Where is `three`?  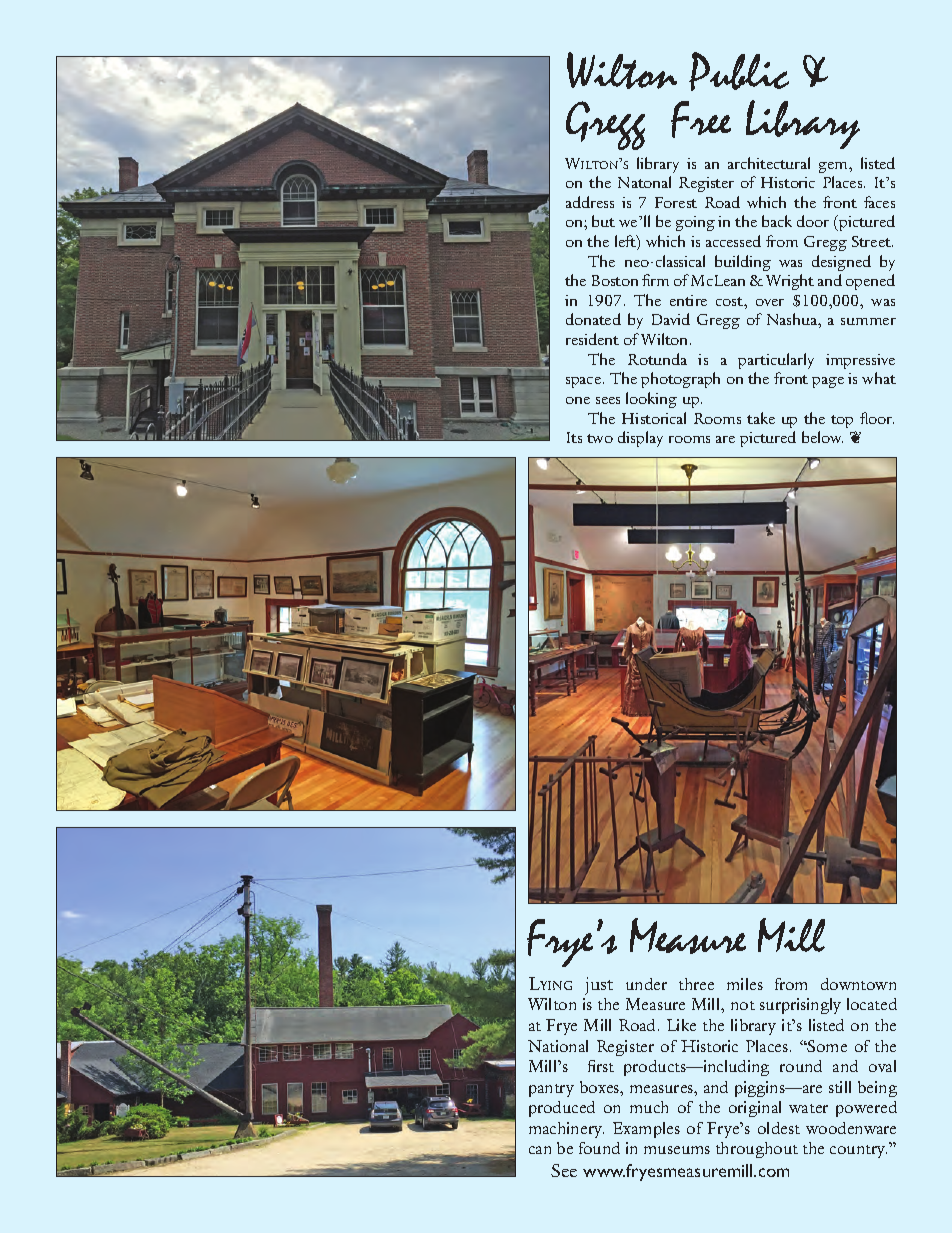 three is located at coordinates (696, 984).
